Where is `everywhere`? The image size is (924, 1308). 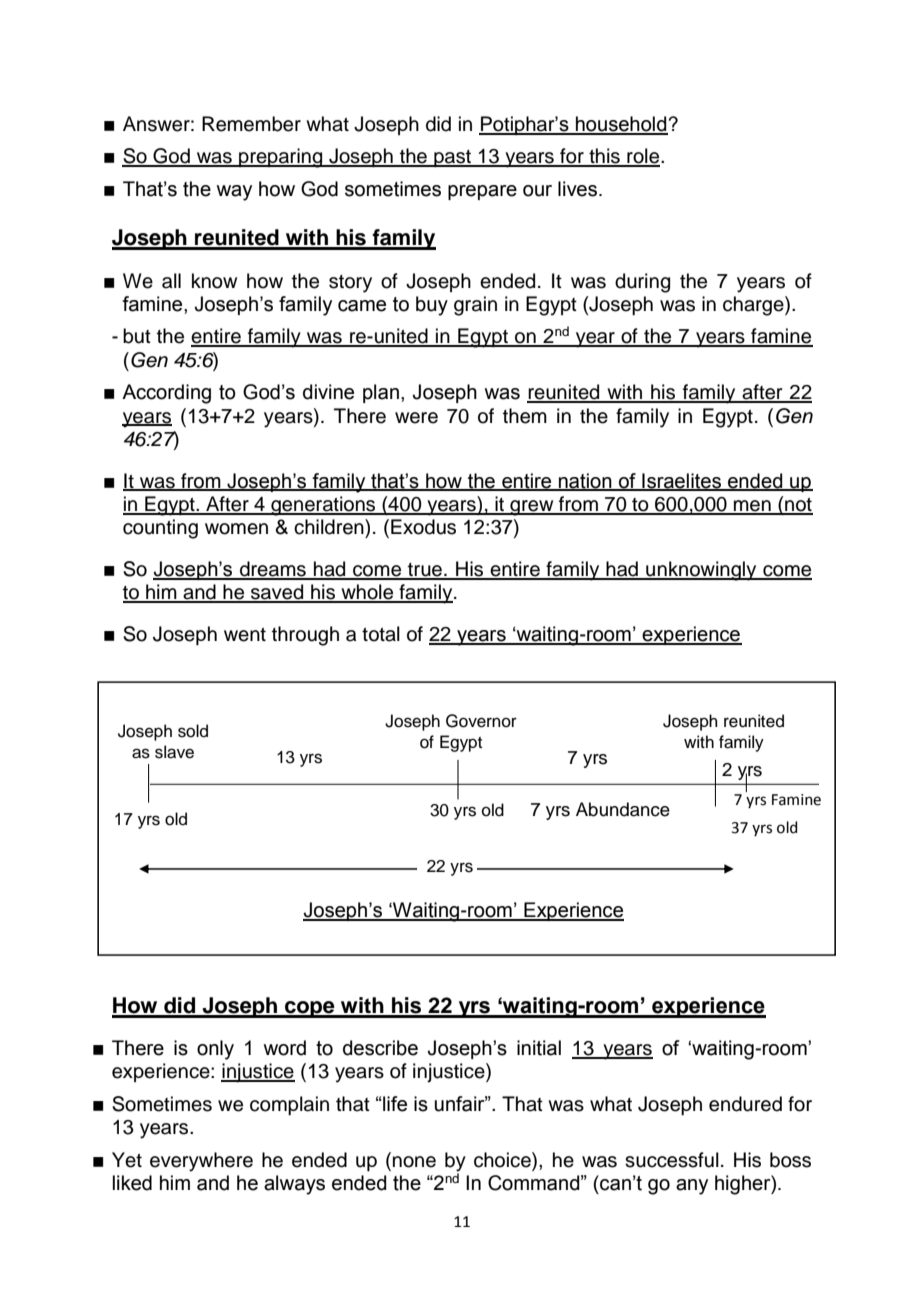 everywhere is located at coordinates (201, 1162).
